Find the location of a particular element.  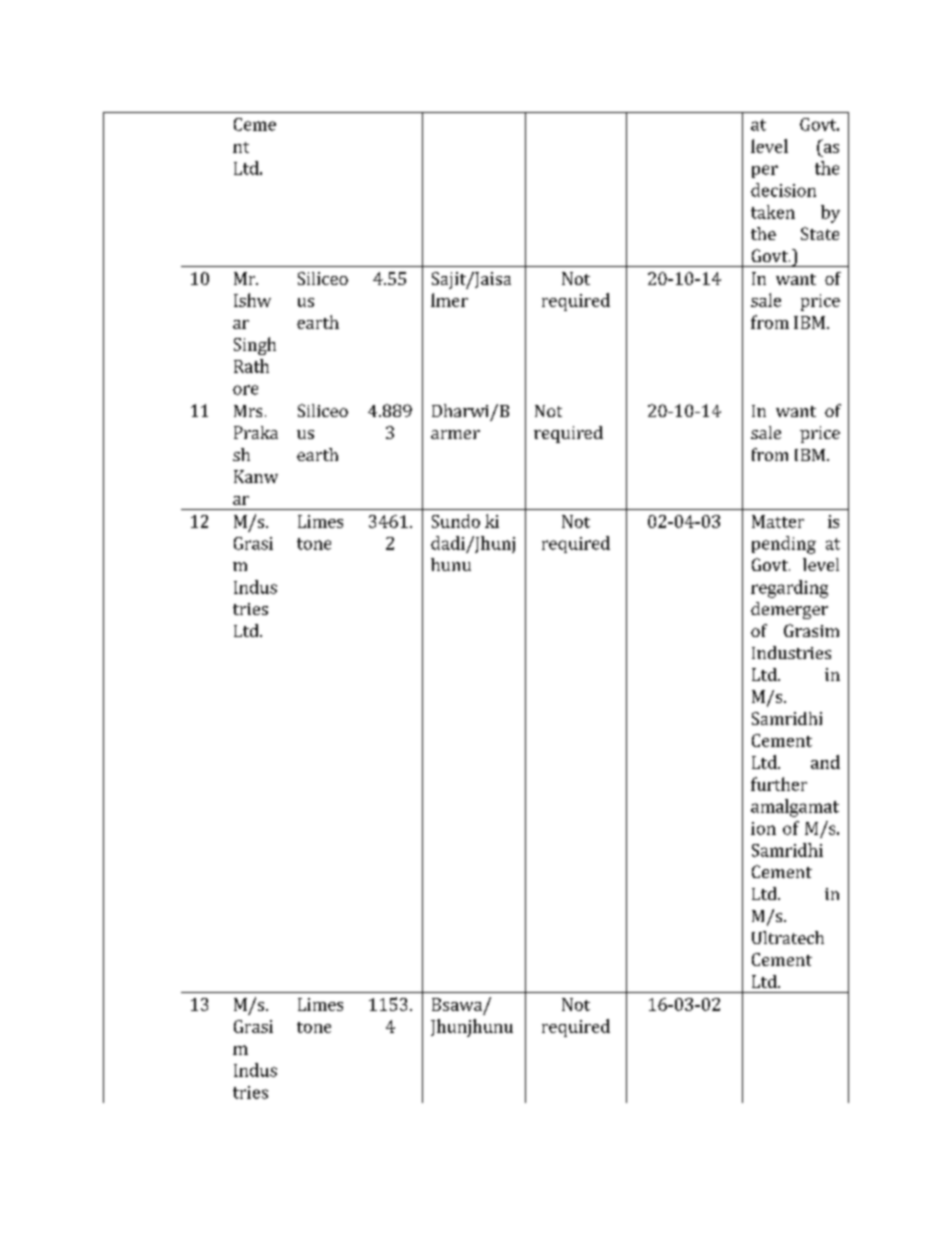

per is located at coordinates (765, 171).
